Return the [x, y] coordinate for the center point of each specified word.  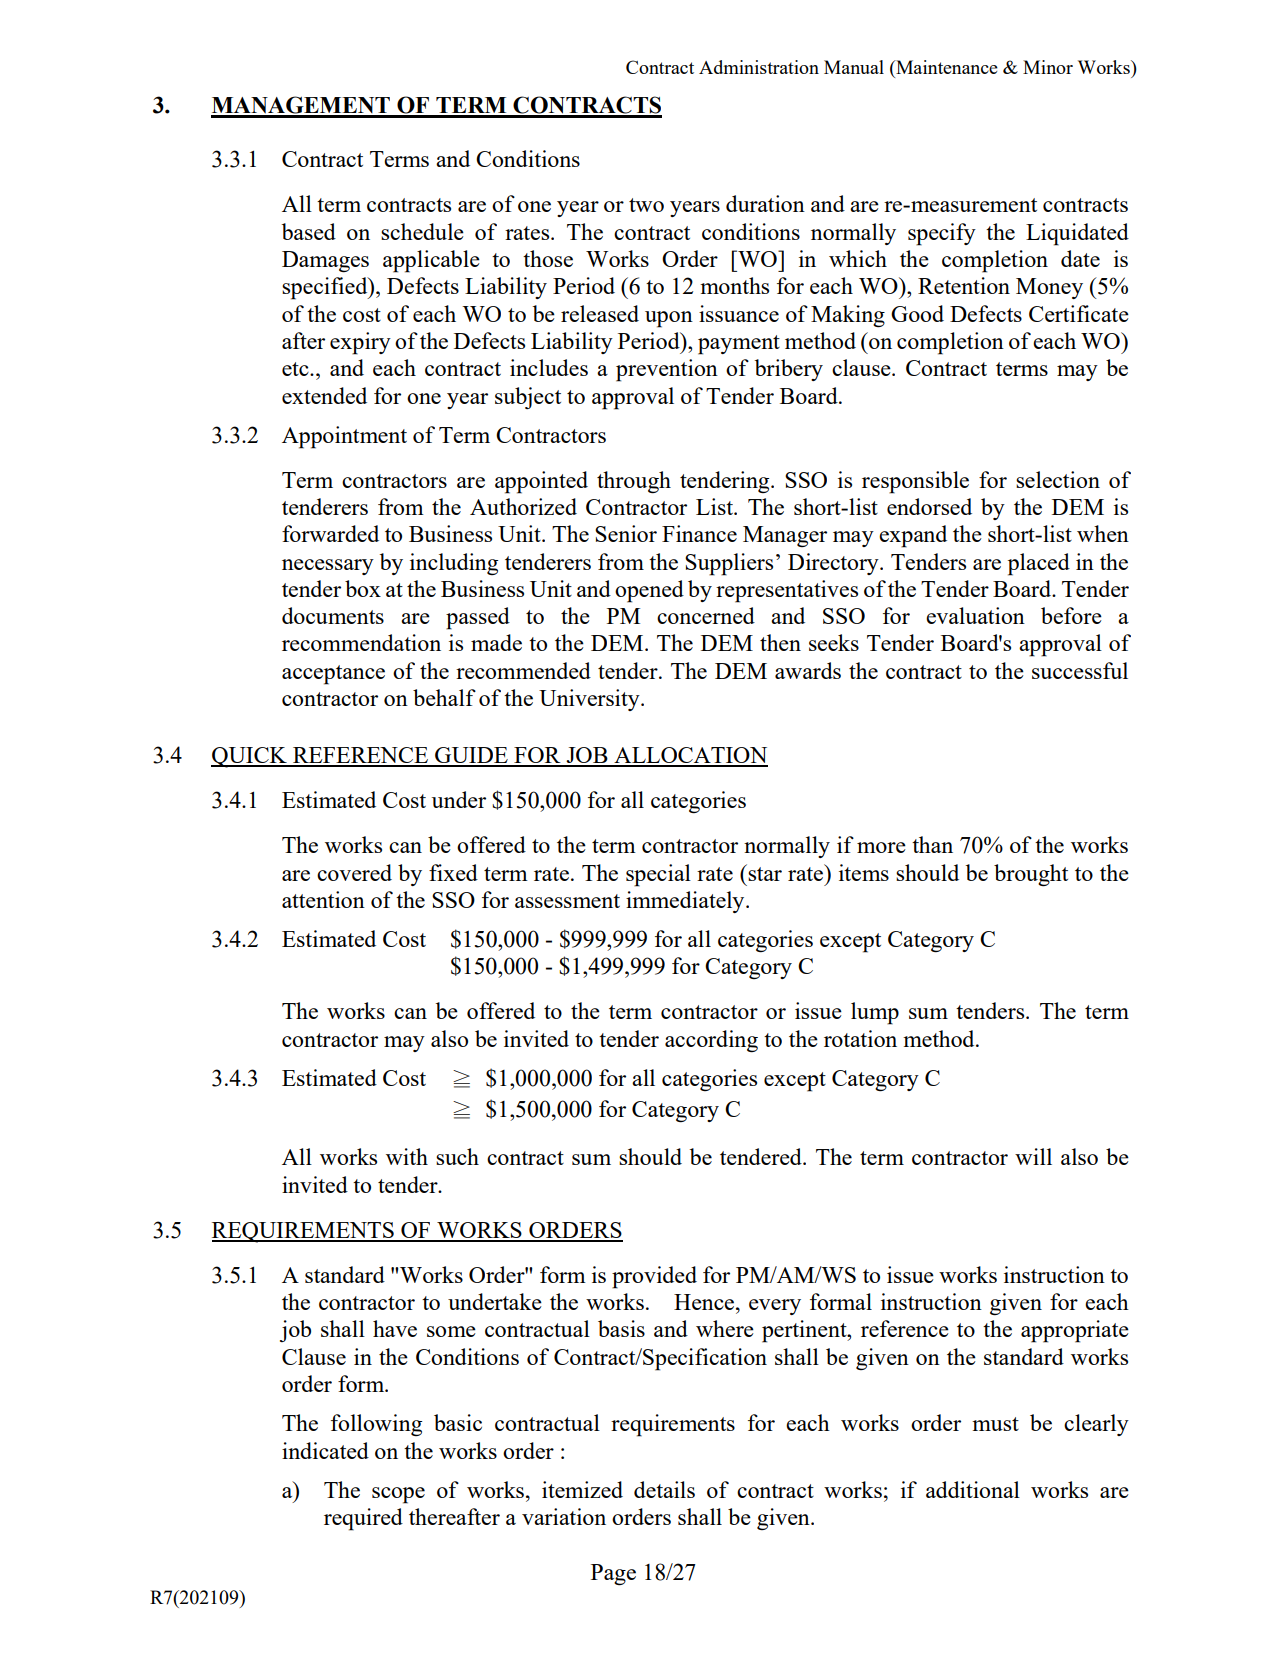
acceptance [333, 675]
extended [324, 395]
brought [1031, 875]
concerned [706, 615]
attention [323, 899]
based [309, 231]
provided [654, 1277]
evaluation [975, 615]
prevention [667, 370]
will [1033, 1156]
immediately [686, 902]
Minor [1048, 67]
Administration [759, 67]
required [363, 1519]
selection [1058, 479]
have [395, 1328]
